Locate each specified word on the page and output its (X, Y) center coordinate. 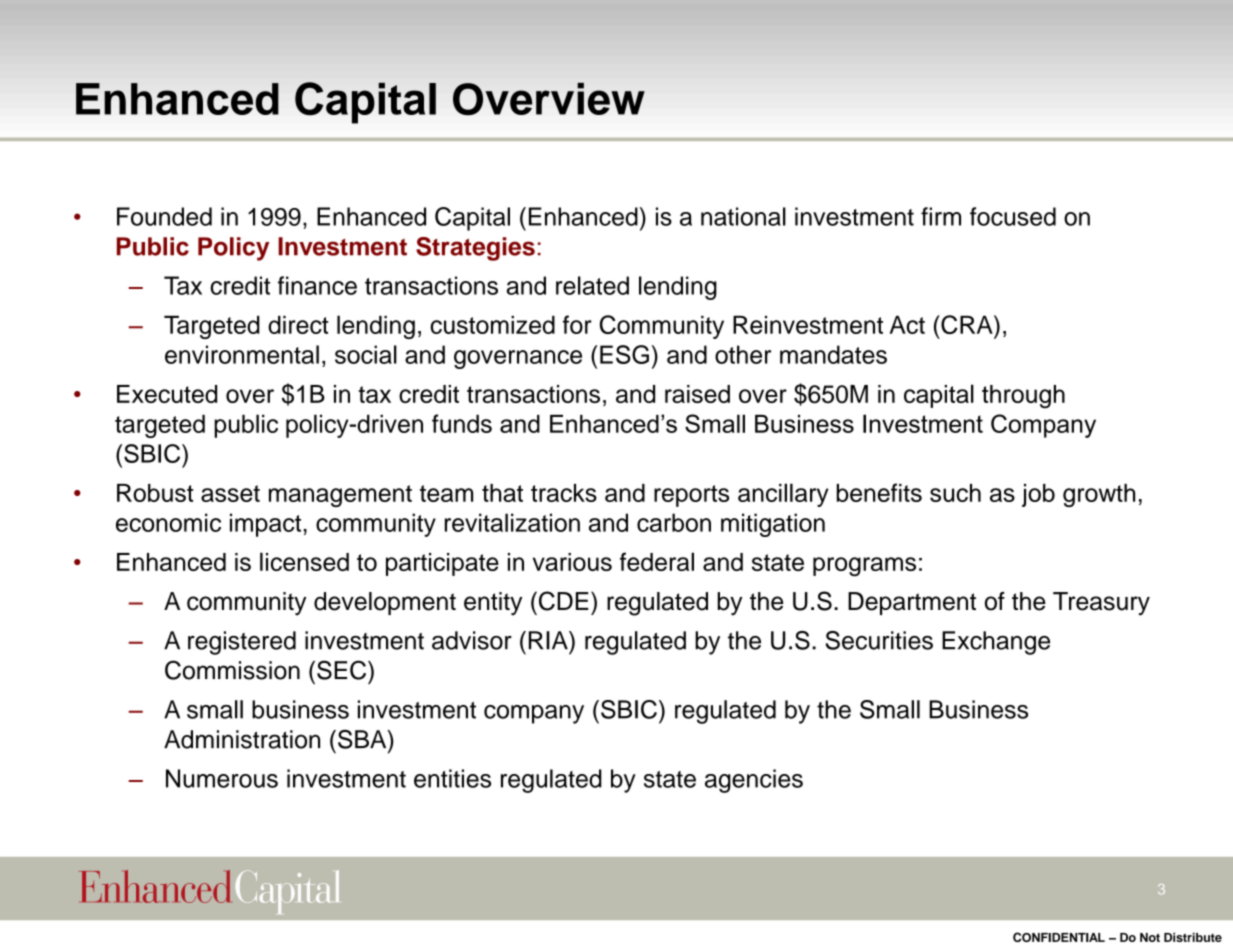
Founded (164, 216)
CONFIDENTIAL (1059, 937)
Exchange (996, 643)
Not (1150, 937)
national (743, 216)
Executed (167, 394)
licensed (304, 561)
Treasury (1101, 604)
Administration (242, 739)
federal (657, 561)
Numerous (222, 778)
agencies (754, 781)
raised (697, 394)
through (1023, 397)
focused (1013, 216)
